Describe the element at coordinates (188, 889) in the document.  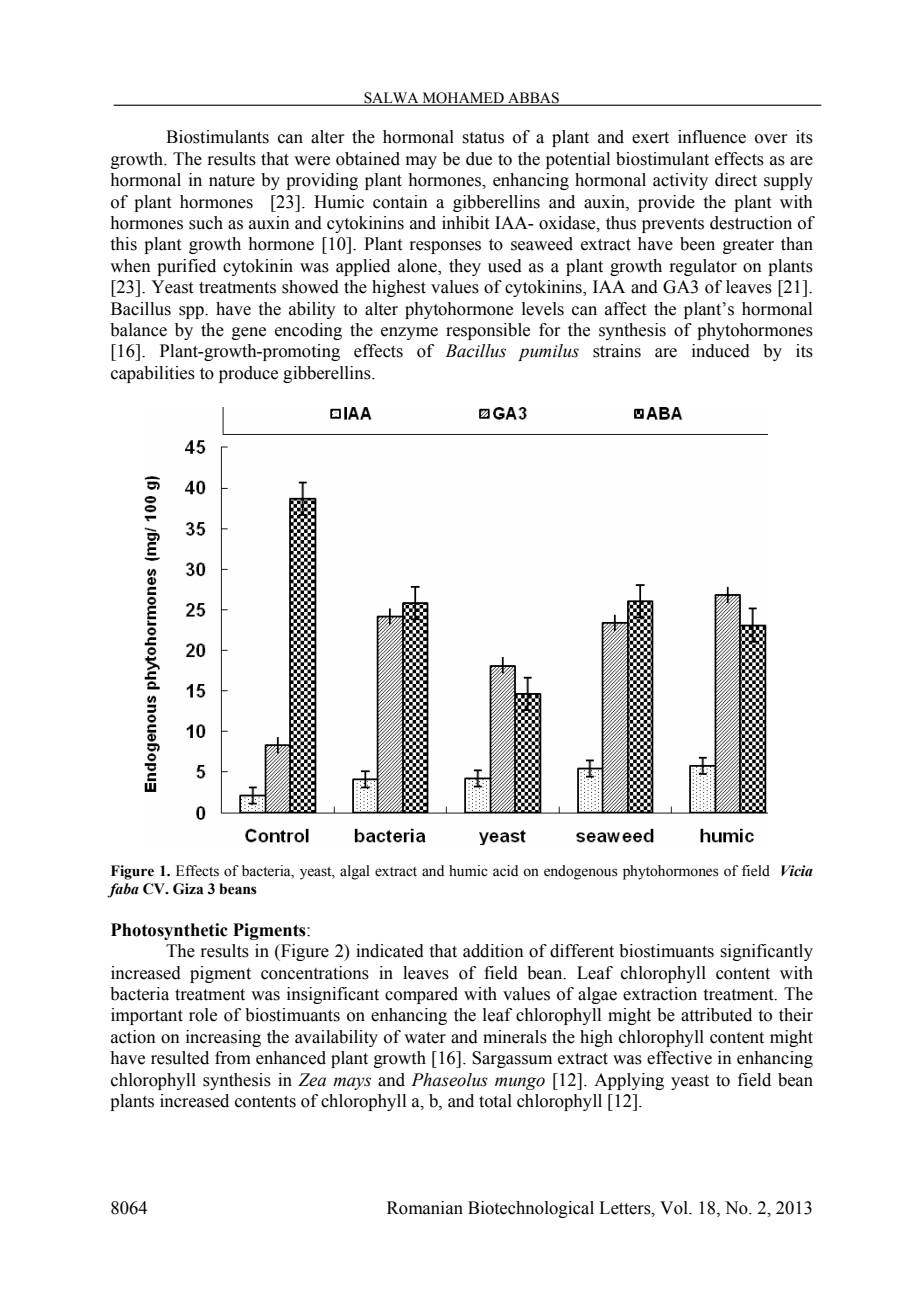
I see `Giza` at that location.
